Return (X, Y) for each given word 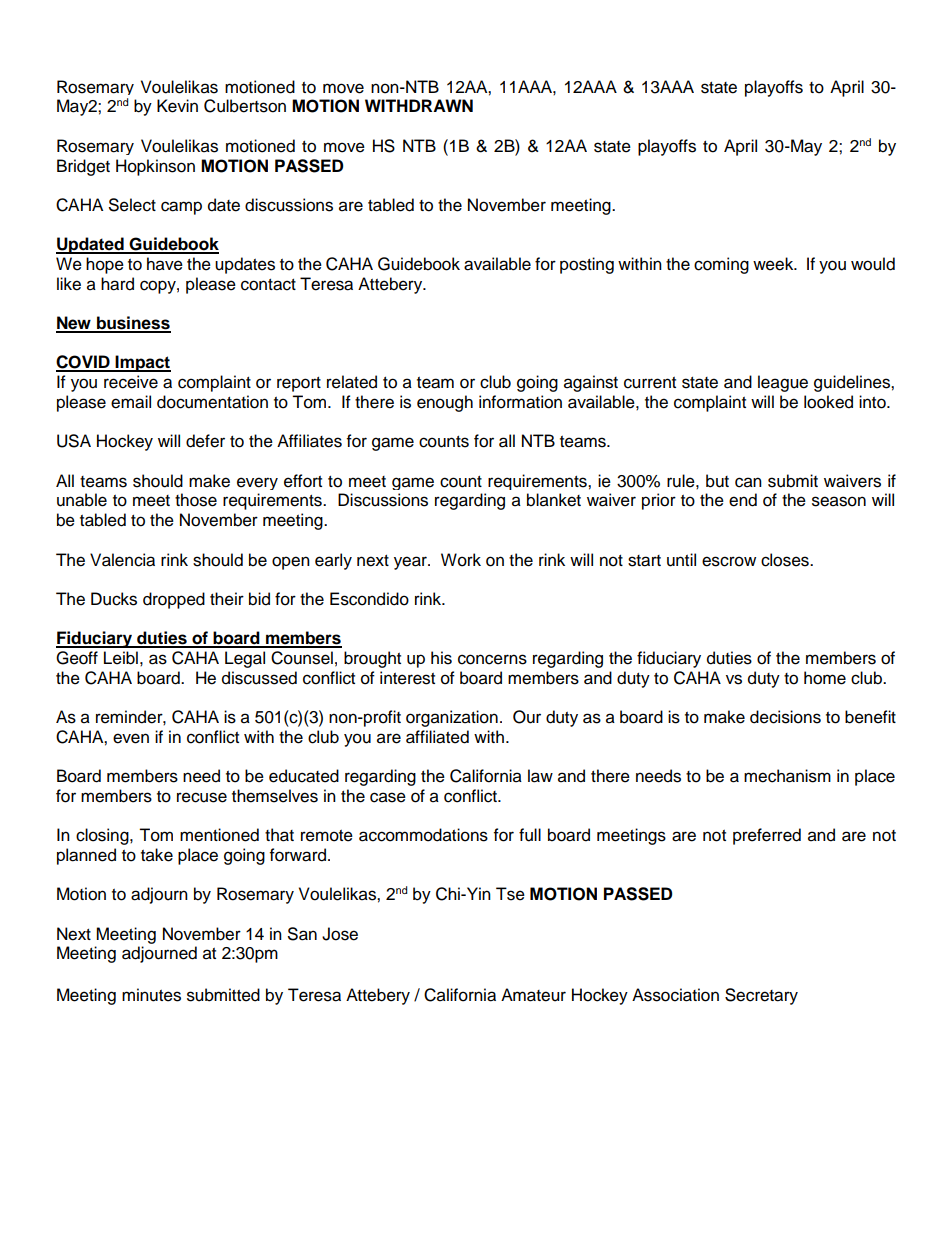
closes (786, 560)
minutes (151, 995)
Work (461, 560)
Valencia (122, 560)
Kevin (177, 106)
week (774, 264)
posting (587, 265)
